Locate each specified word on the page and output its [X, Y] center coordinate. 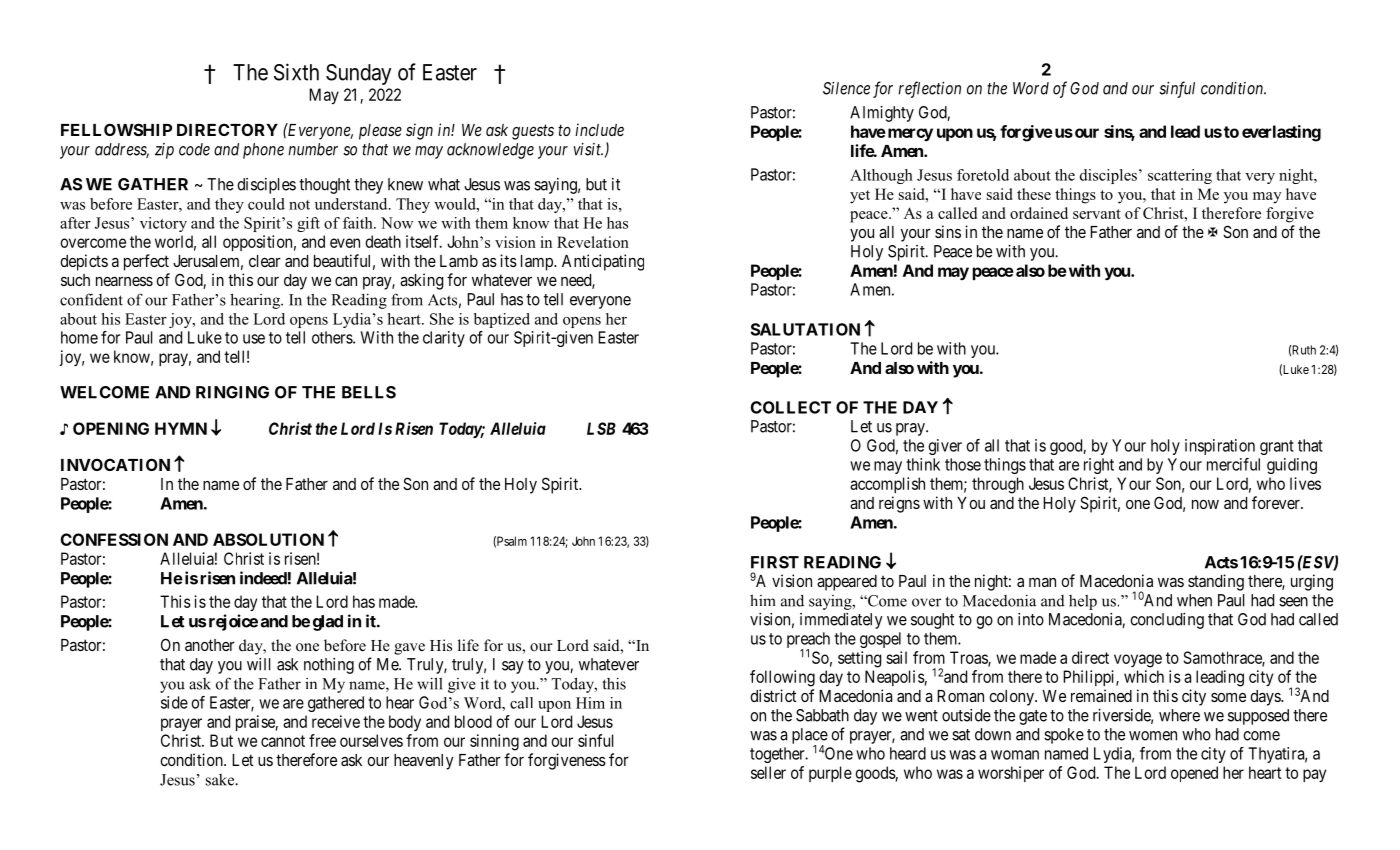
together [778, 755]
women [1153, 736]
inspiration [1220, 447]
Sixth [296, 72]
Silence [846, 88]
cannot [283, 741]
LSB [601, 428]
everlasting [1281, 133]
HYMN [181, 428]
